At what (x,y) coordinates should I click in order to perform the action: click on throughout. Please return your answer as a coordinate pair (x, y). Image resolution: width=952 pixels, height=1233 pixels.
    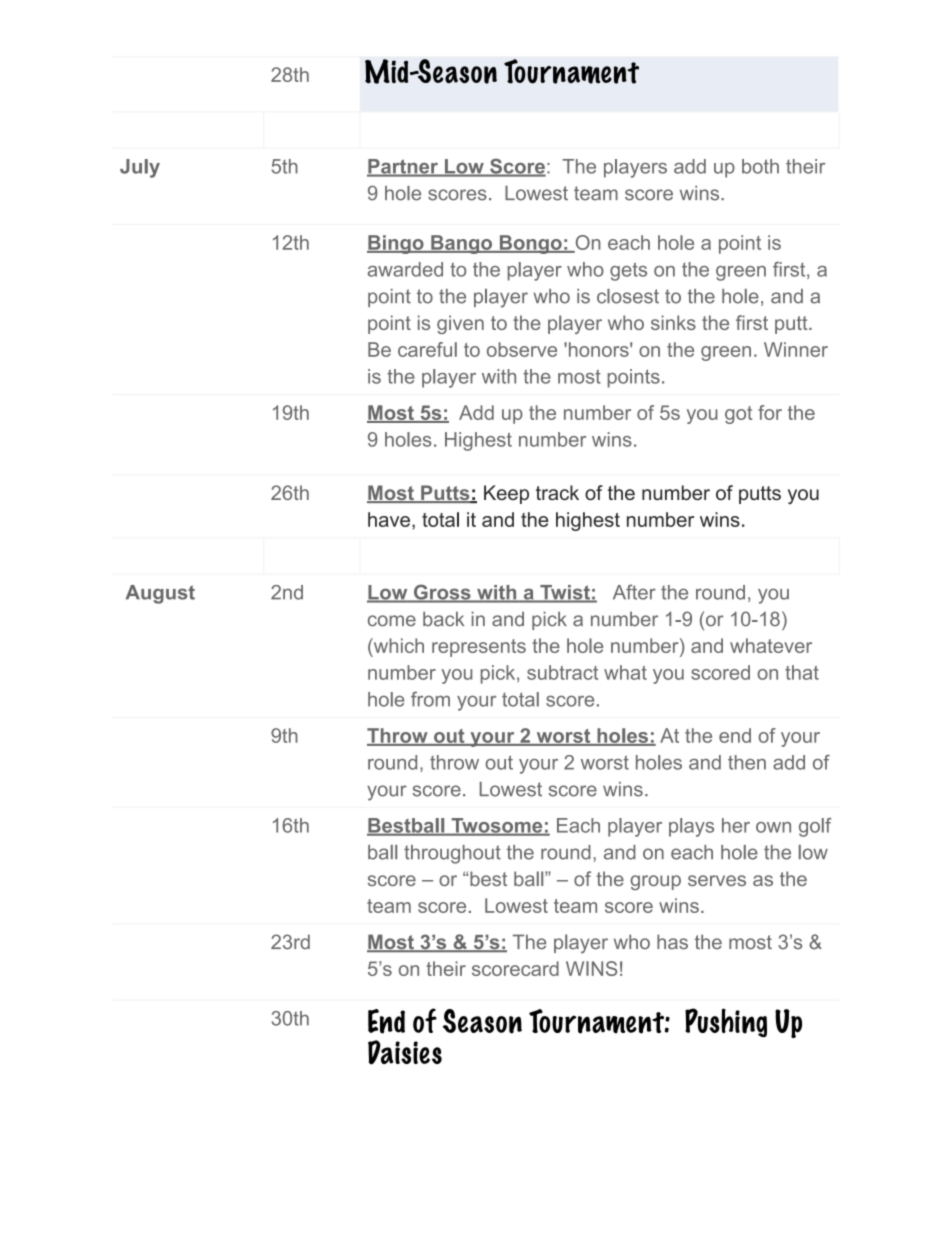
    Looking at the image, I should click on (452, 854).
